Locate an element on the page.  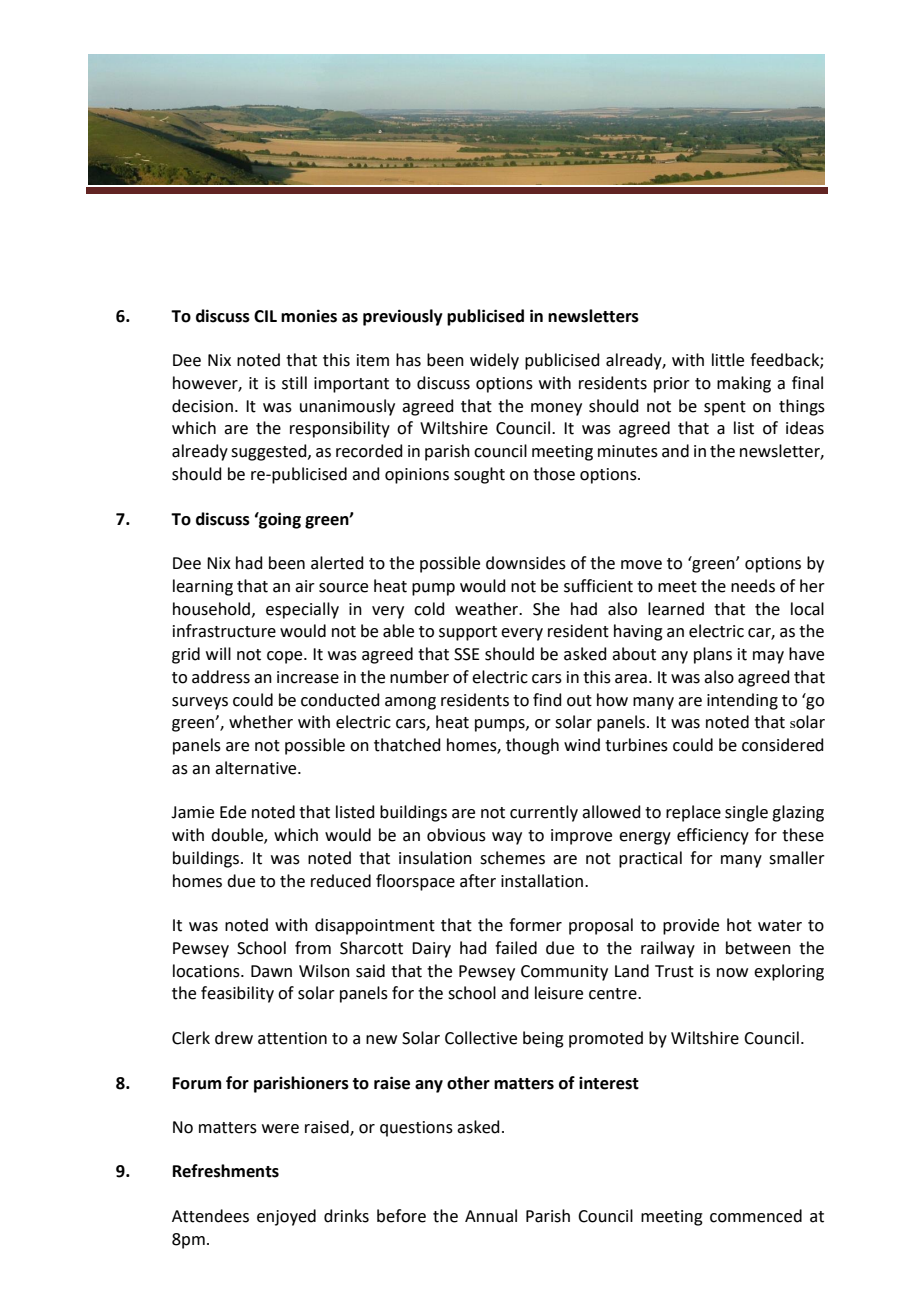
though is located at coordinates (532, 746).
